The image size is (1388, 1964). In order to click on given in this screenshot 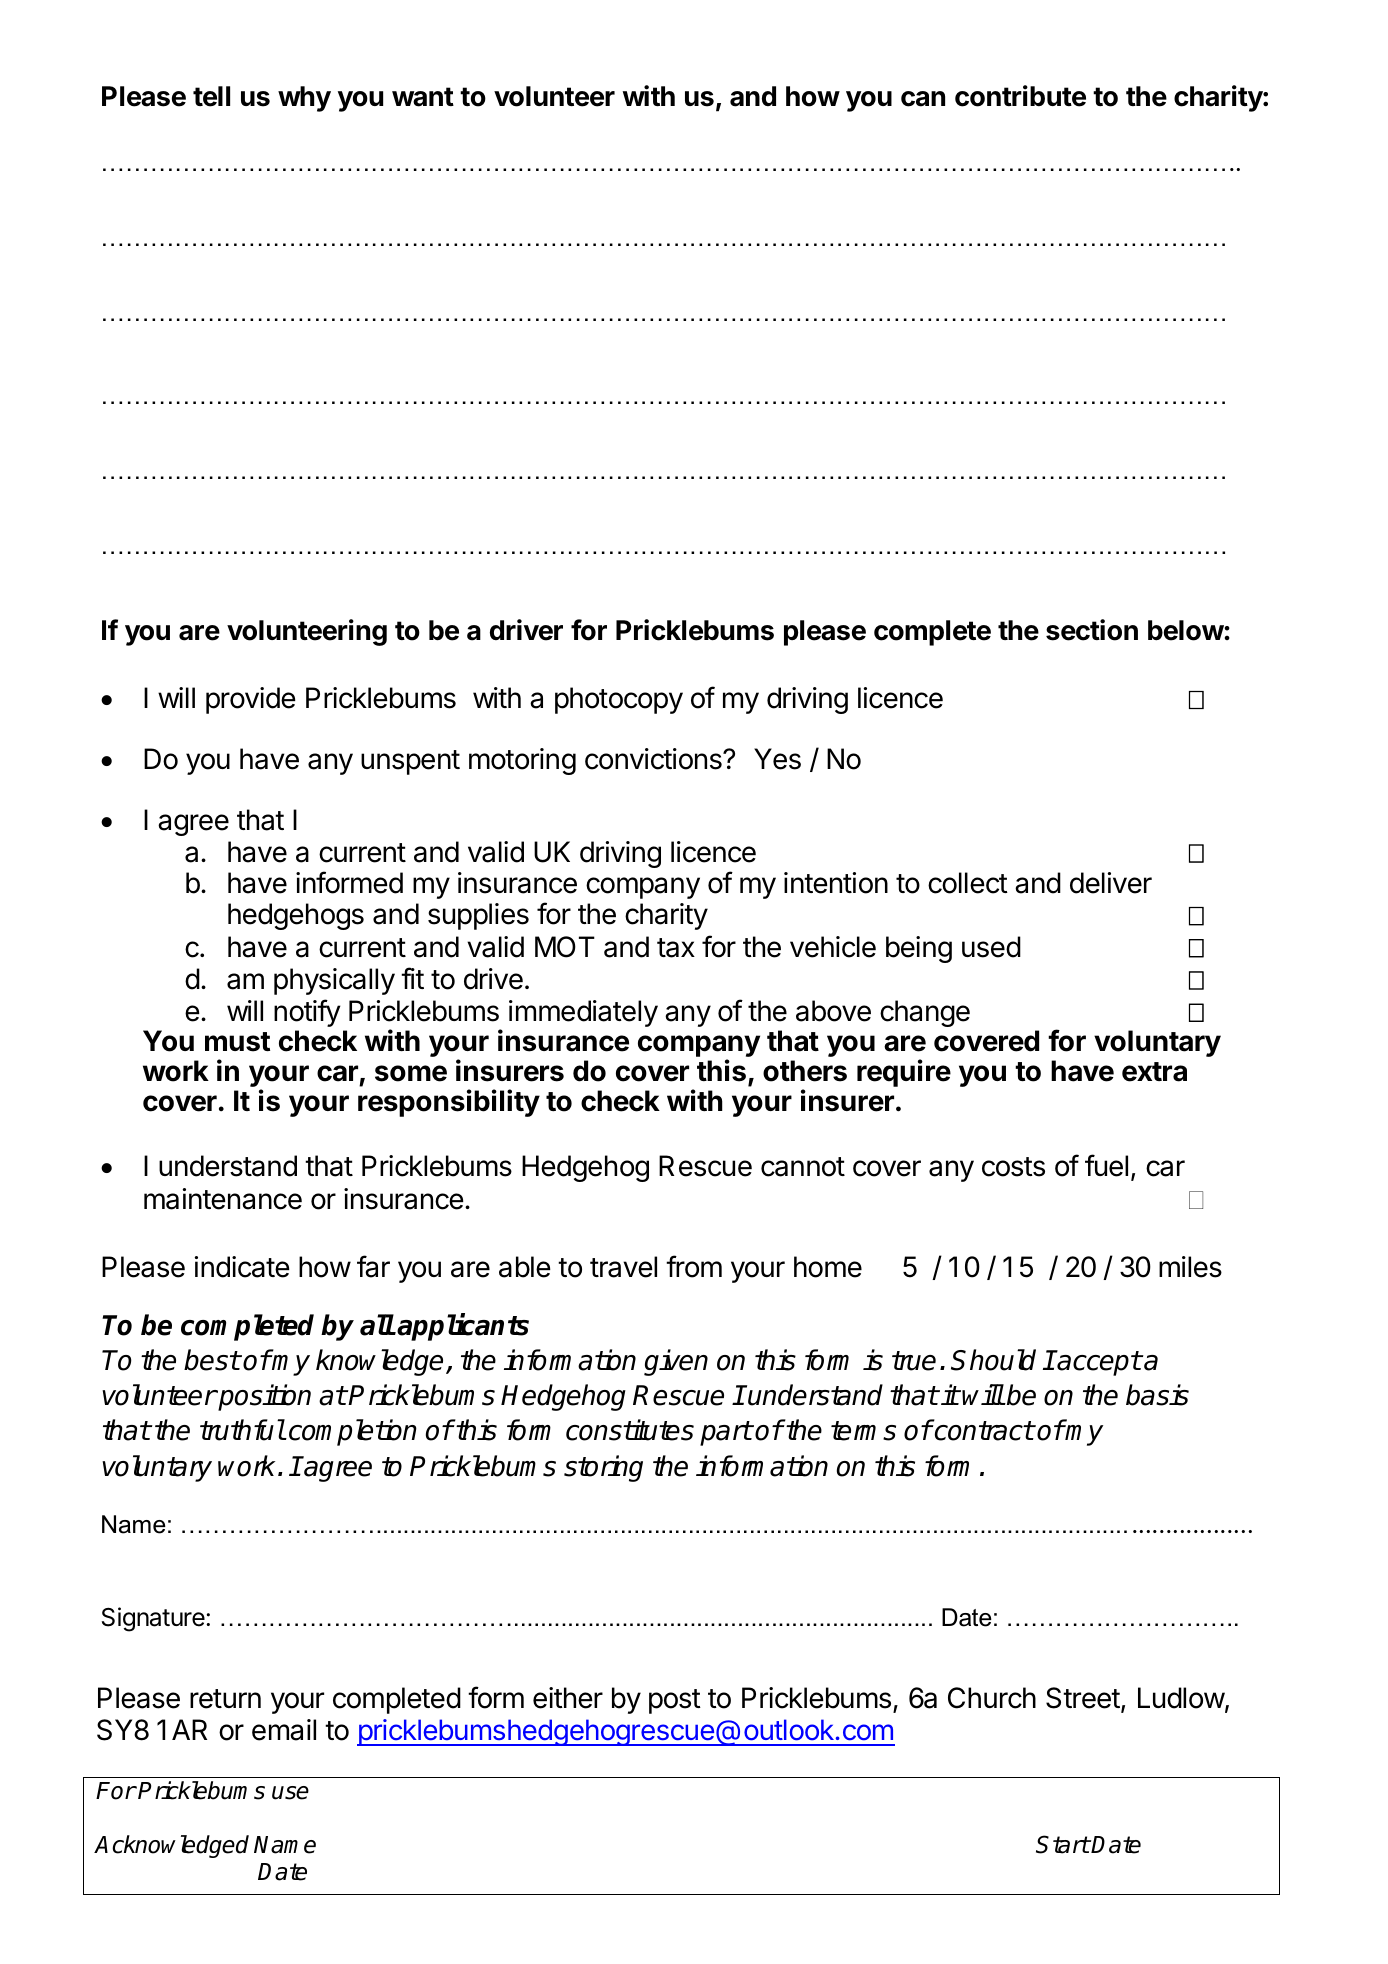, I will do `click(676, 1362)`.
